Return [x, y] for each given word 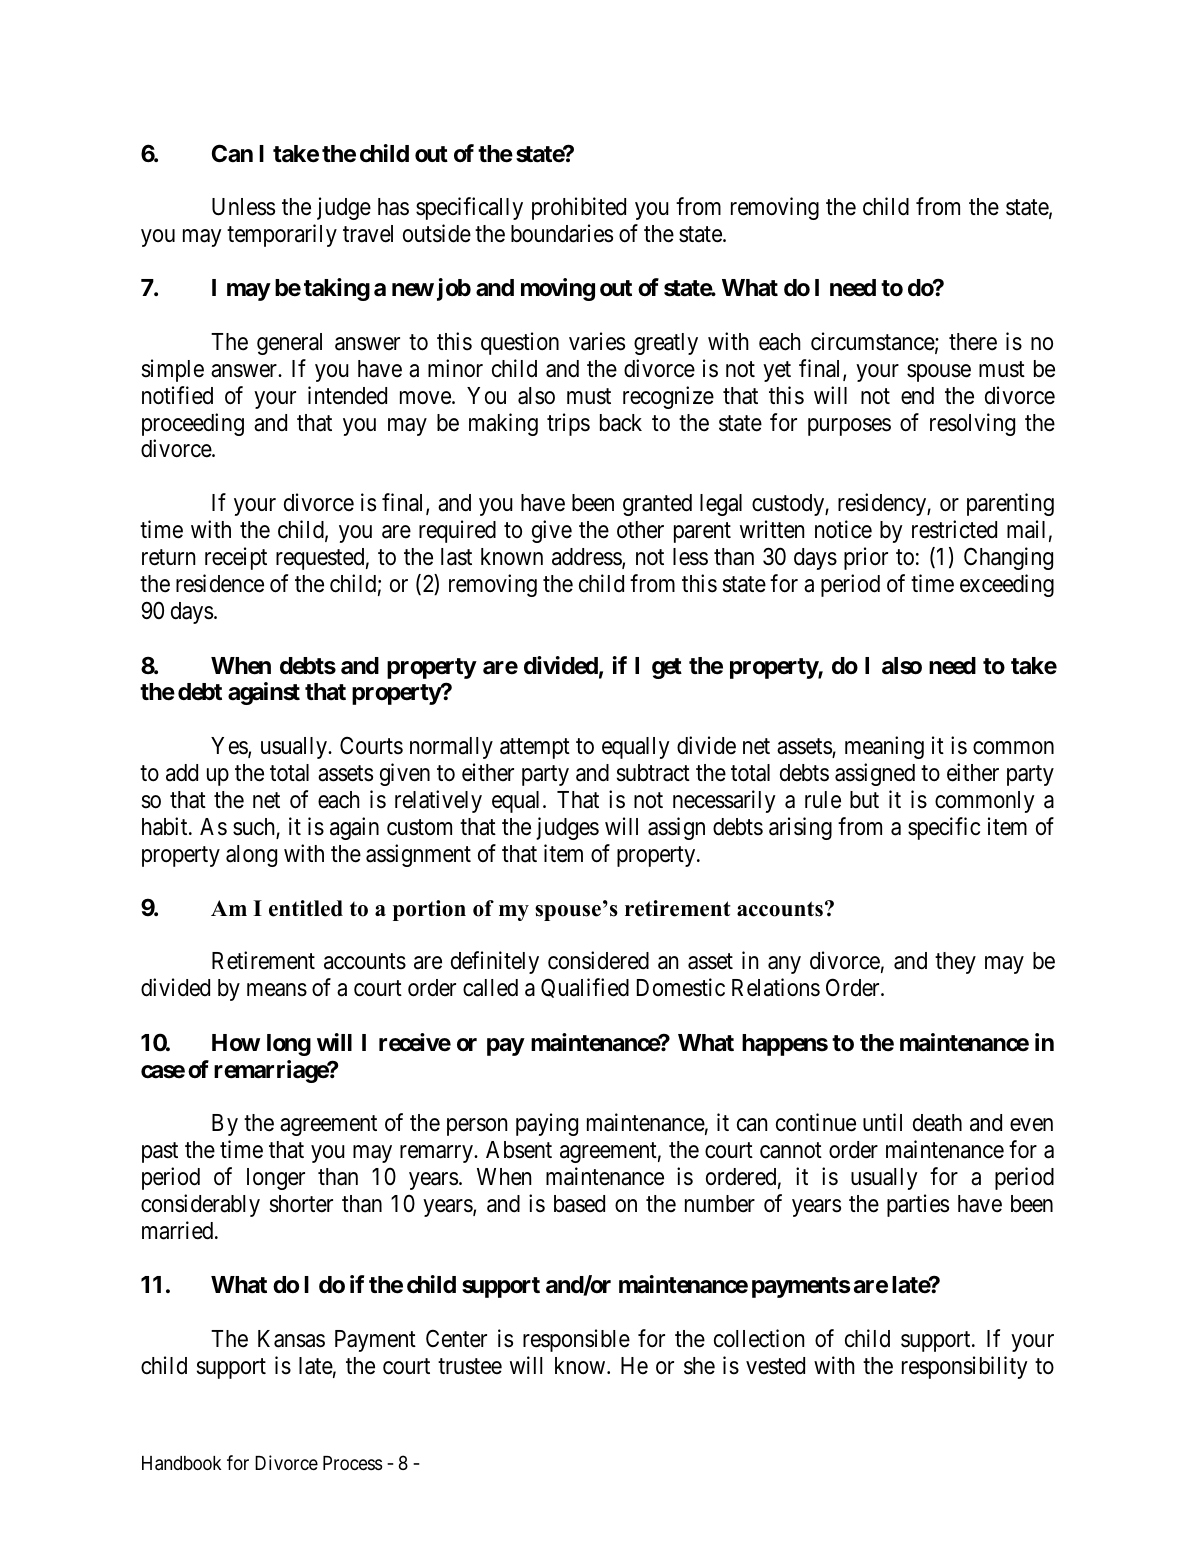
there [973, 342]
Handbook [181, 1463]
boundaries [562, 233]
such [255, 828]
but [864, 800]
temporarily [282, 235]
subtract [653, 773]
